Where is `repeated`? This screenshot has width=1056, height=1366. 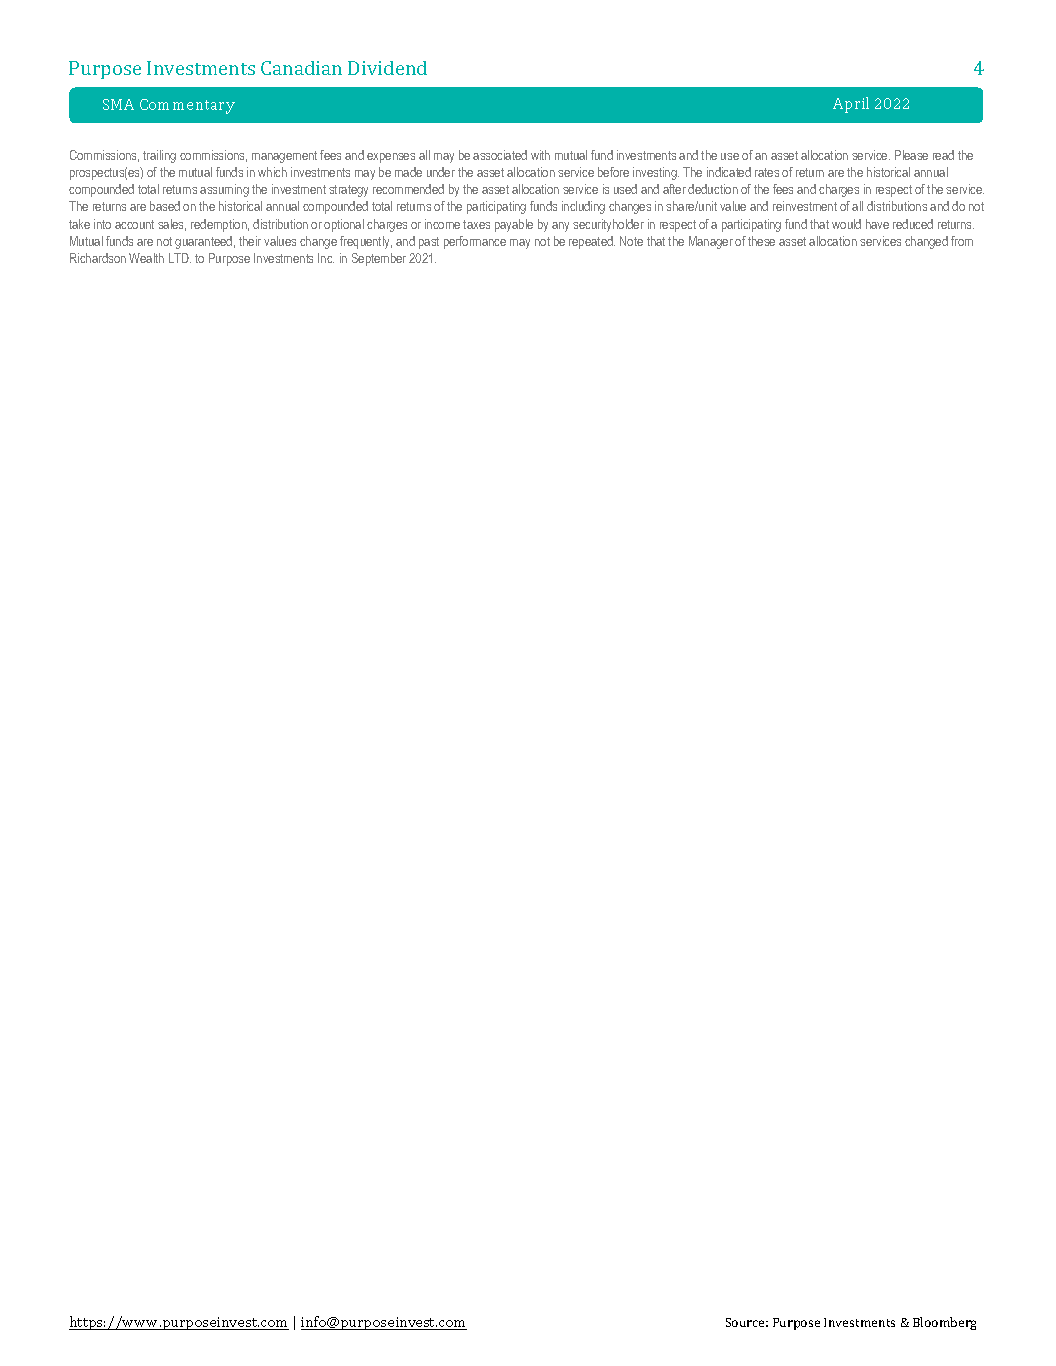 repeated is located at coordinates (592, 242).
